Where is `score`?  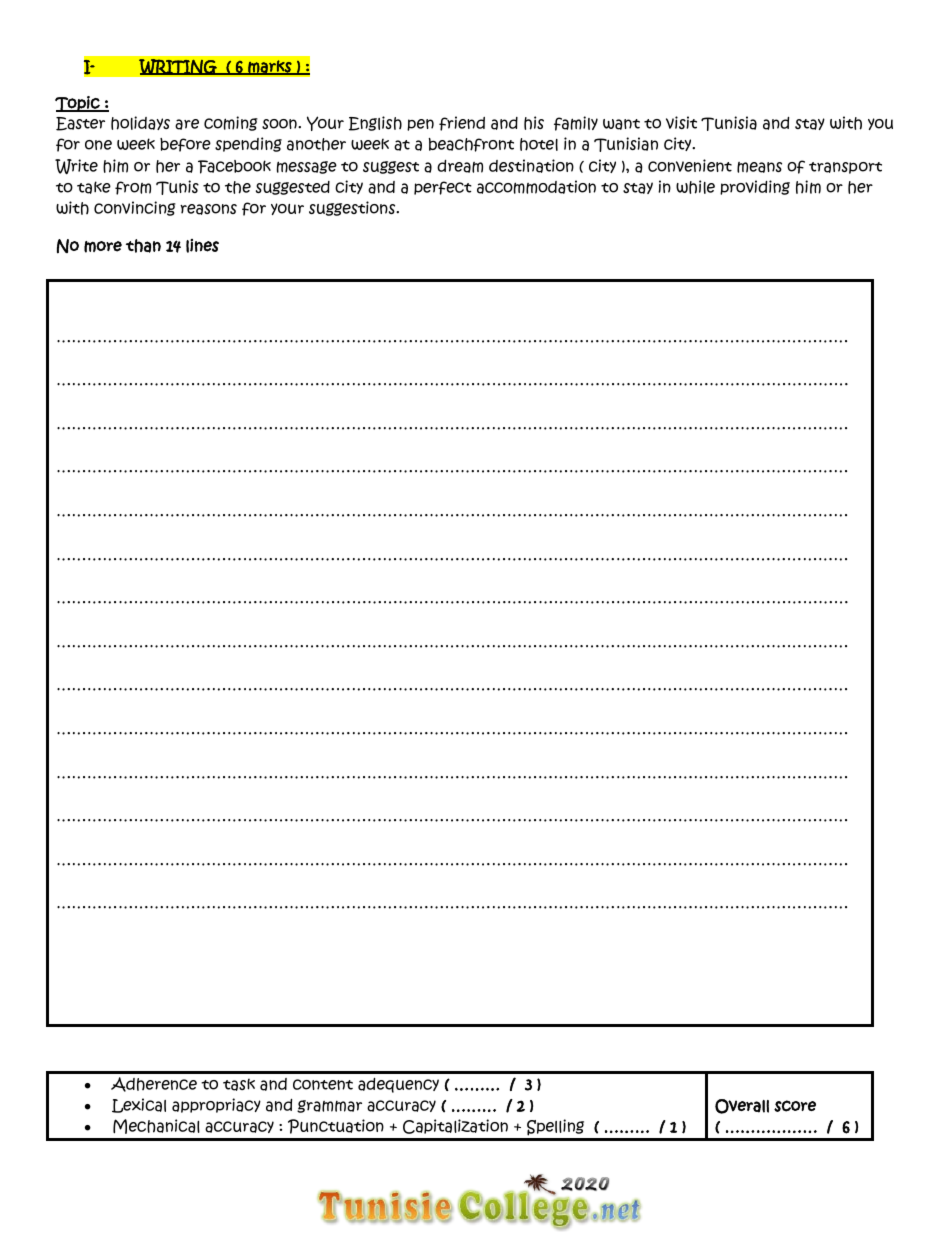 score is located at coordinates (795, 1106).
